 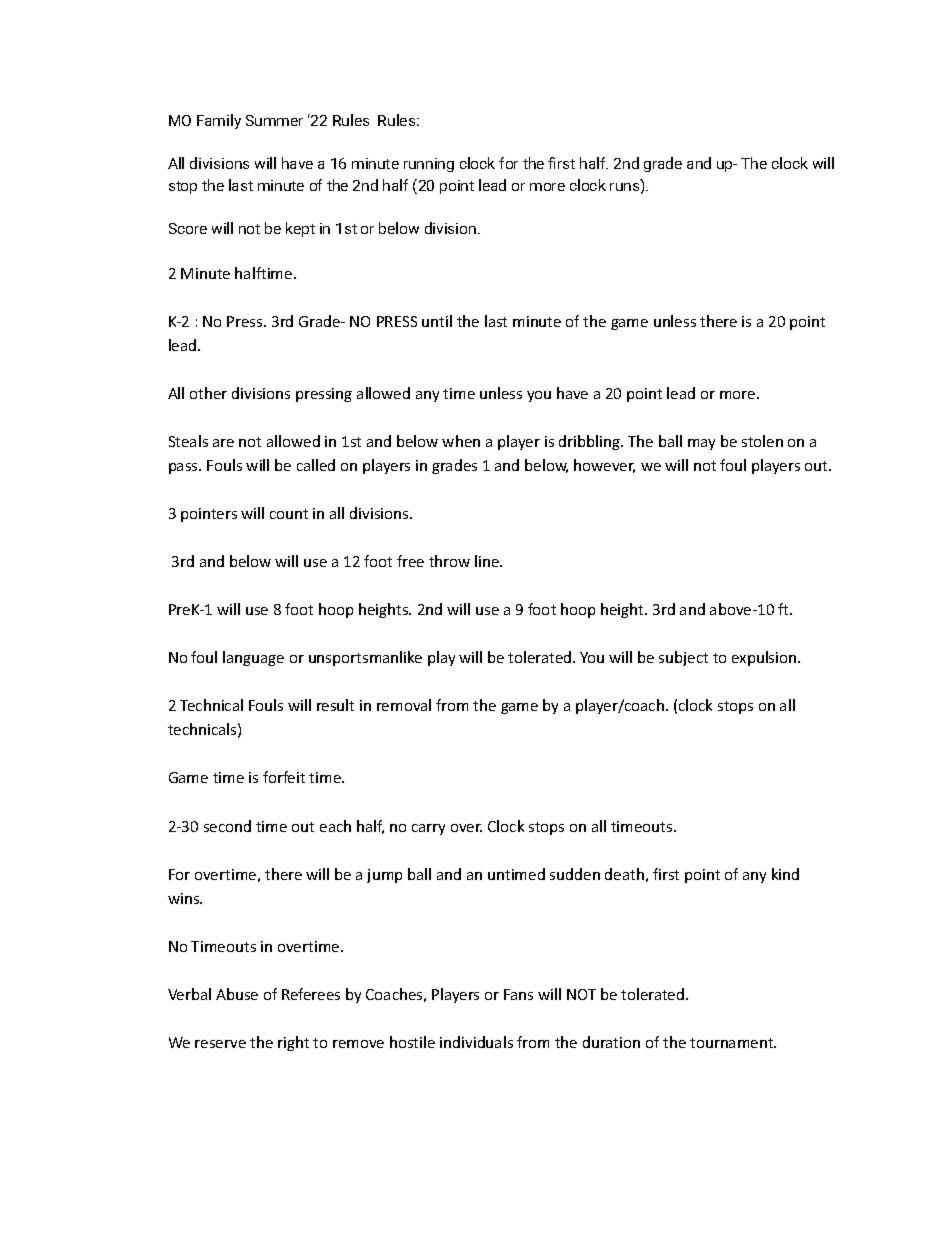 What do you see at coordinates (437, 321) in the screenshot?
I see `until` at bounding box center [437, 321].
